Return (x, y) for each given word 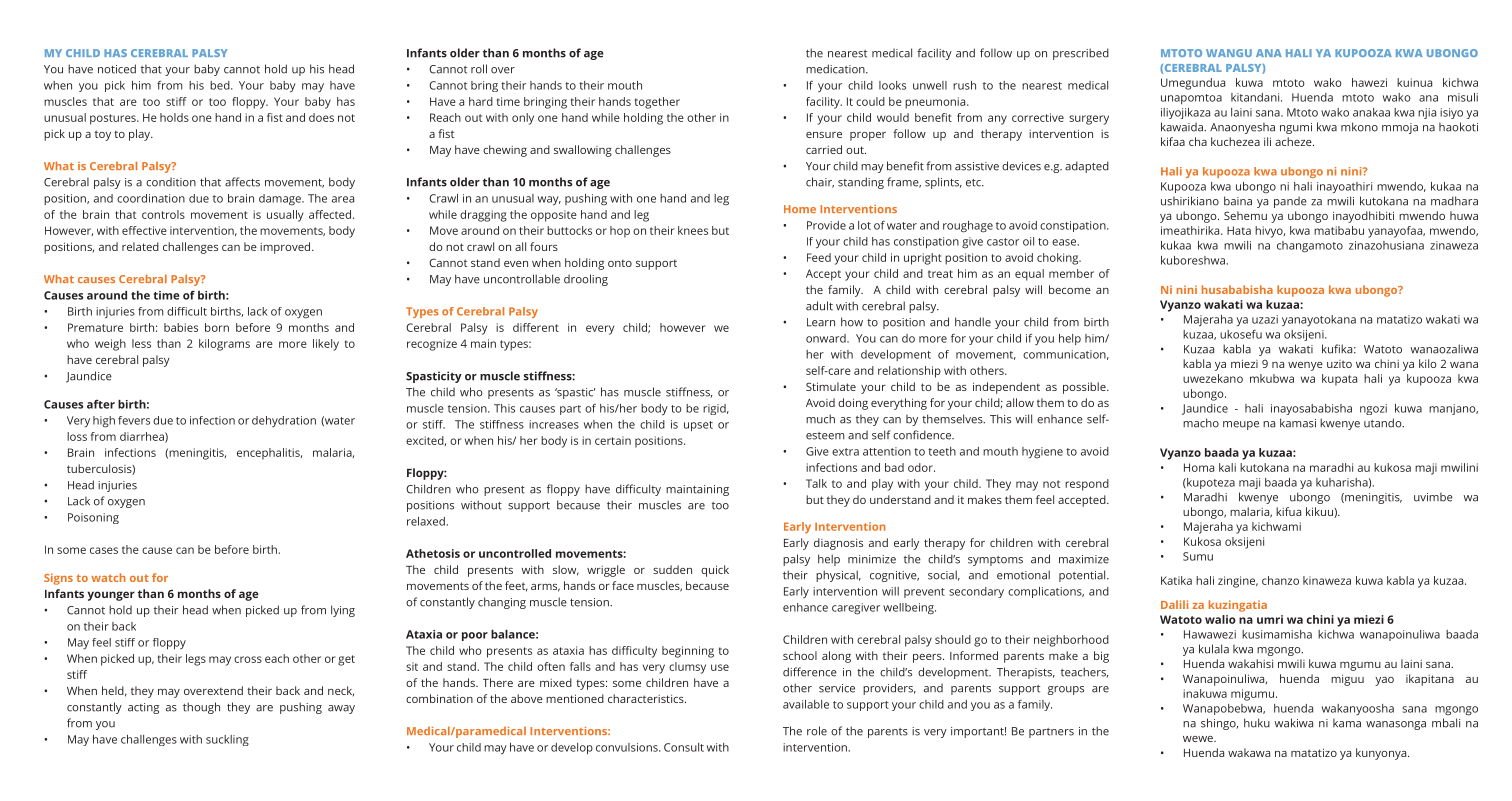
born (217, 327)
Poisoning (93, 518)
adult (819, 306)
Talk (816, 483)
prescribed (1081, 54)
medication (836, 69)
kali (1227, 467)
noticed (117, 69)
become (1070, 289)
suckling (227, 740)
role (817, 731)
